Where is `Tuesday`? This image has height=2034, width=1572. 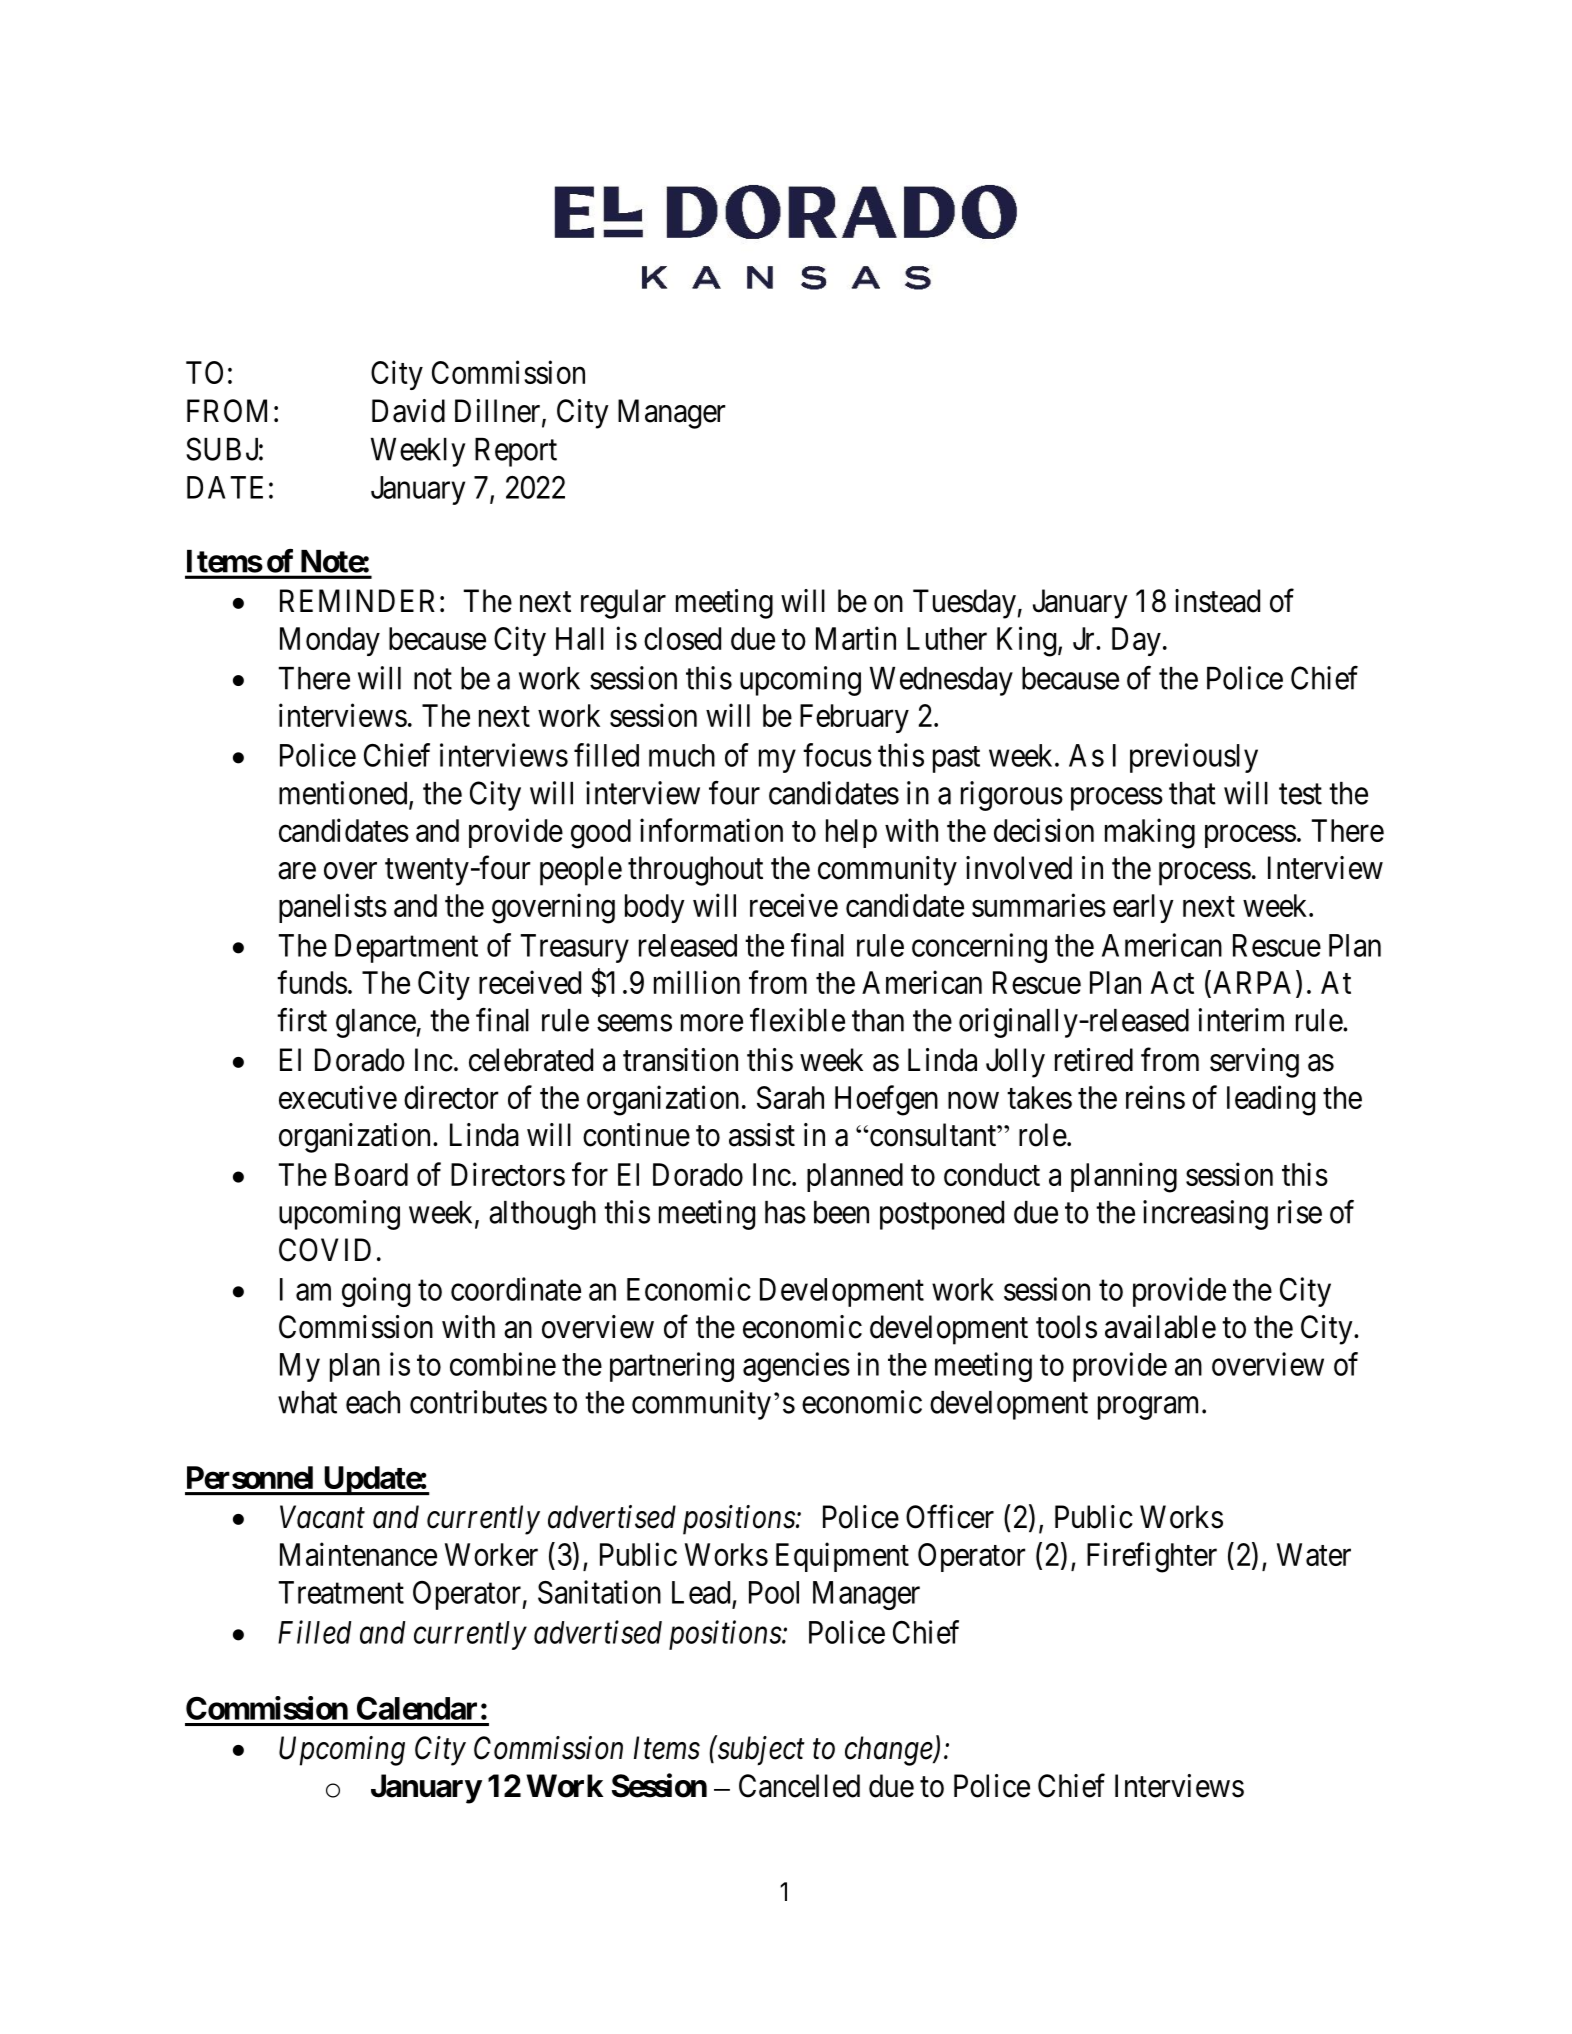 Tuesday is located at coordinates (964, 604).
